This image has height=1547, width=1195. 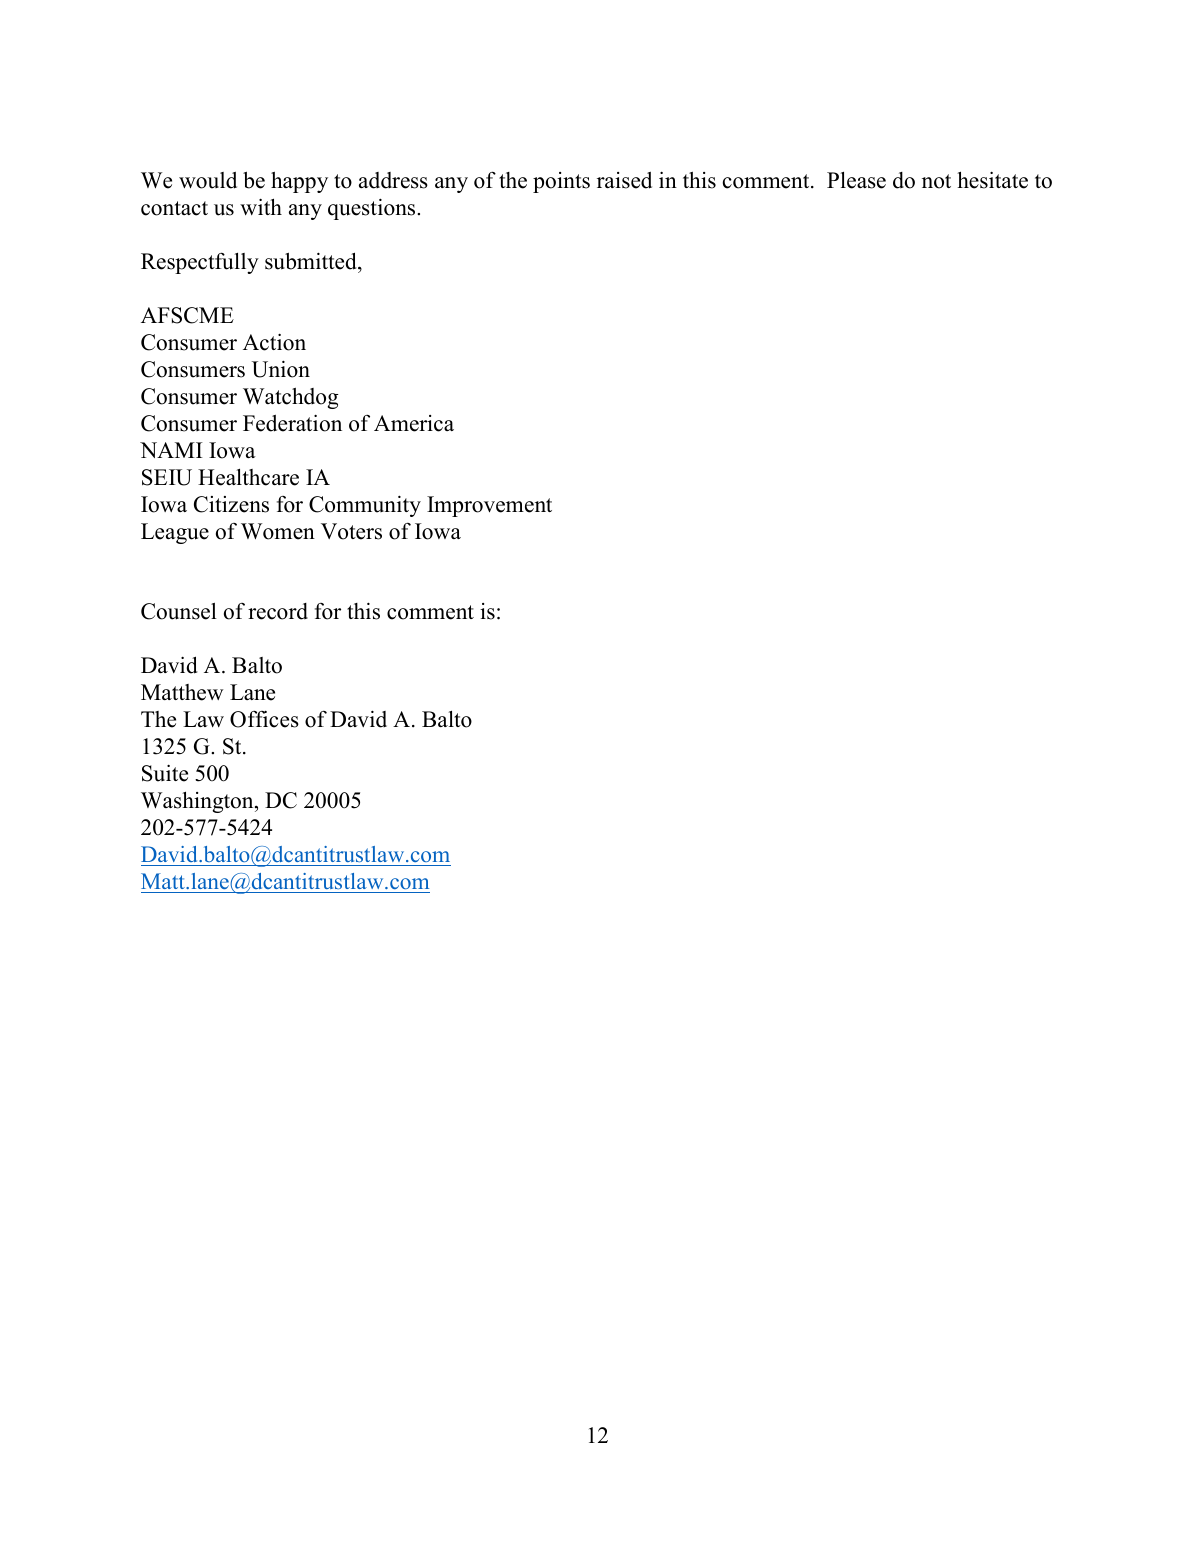 I want to click on Suite, so click(x=165, y=773).
